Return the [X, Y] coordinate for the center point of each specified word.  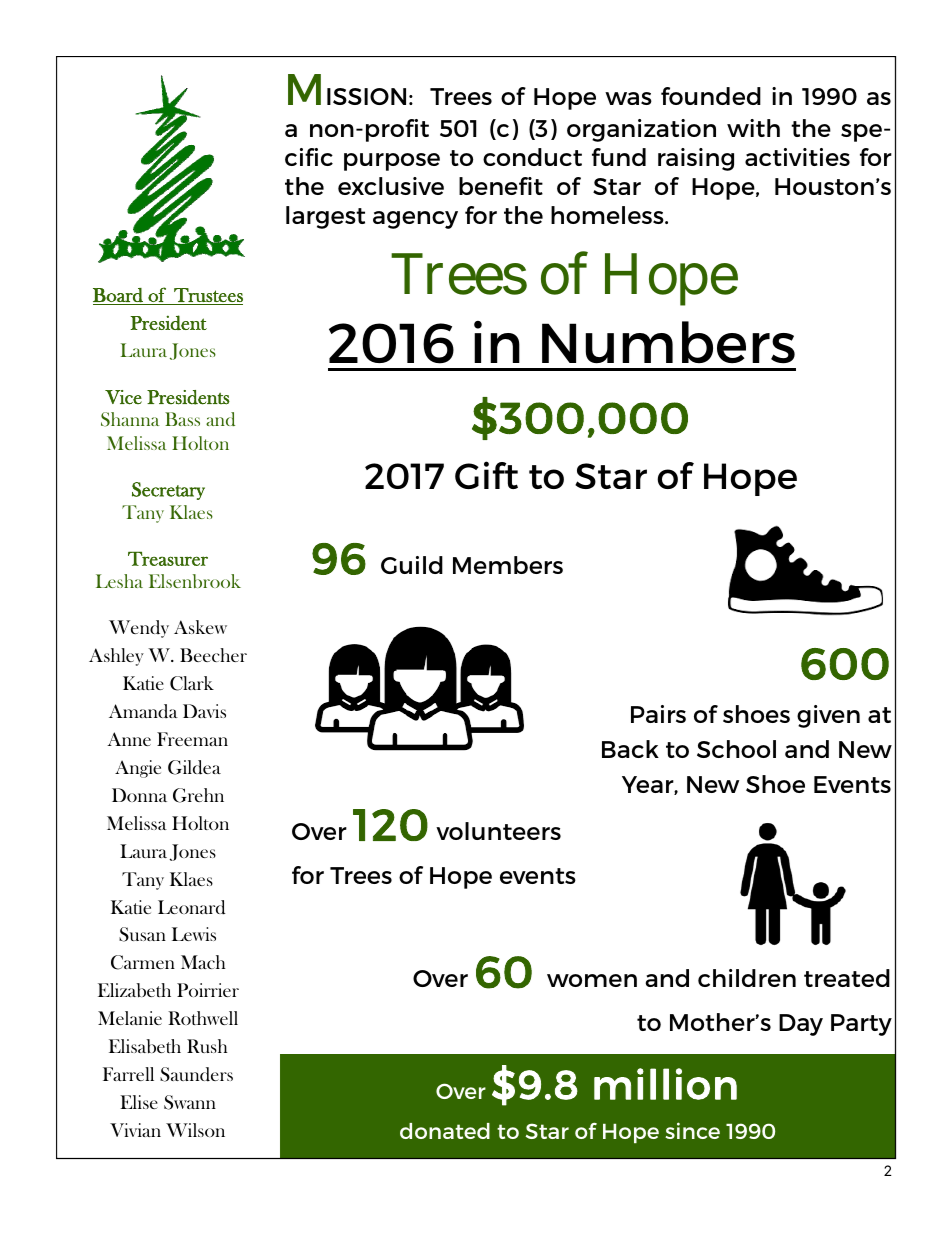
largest [325, 217]
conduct [532, 157]
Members [508, 565]
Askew [200, 627]
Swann [190, 1102]
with [753, 128]
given [828, 716]
